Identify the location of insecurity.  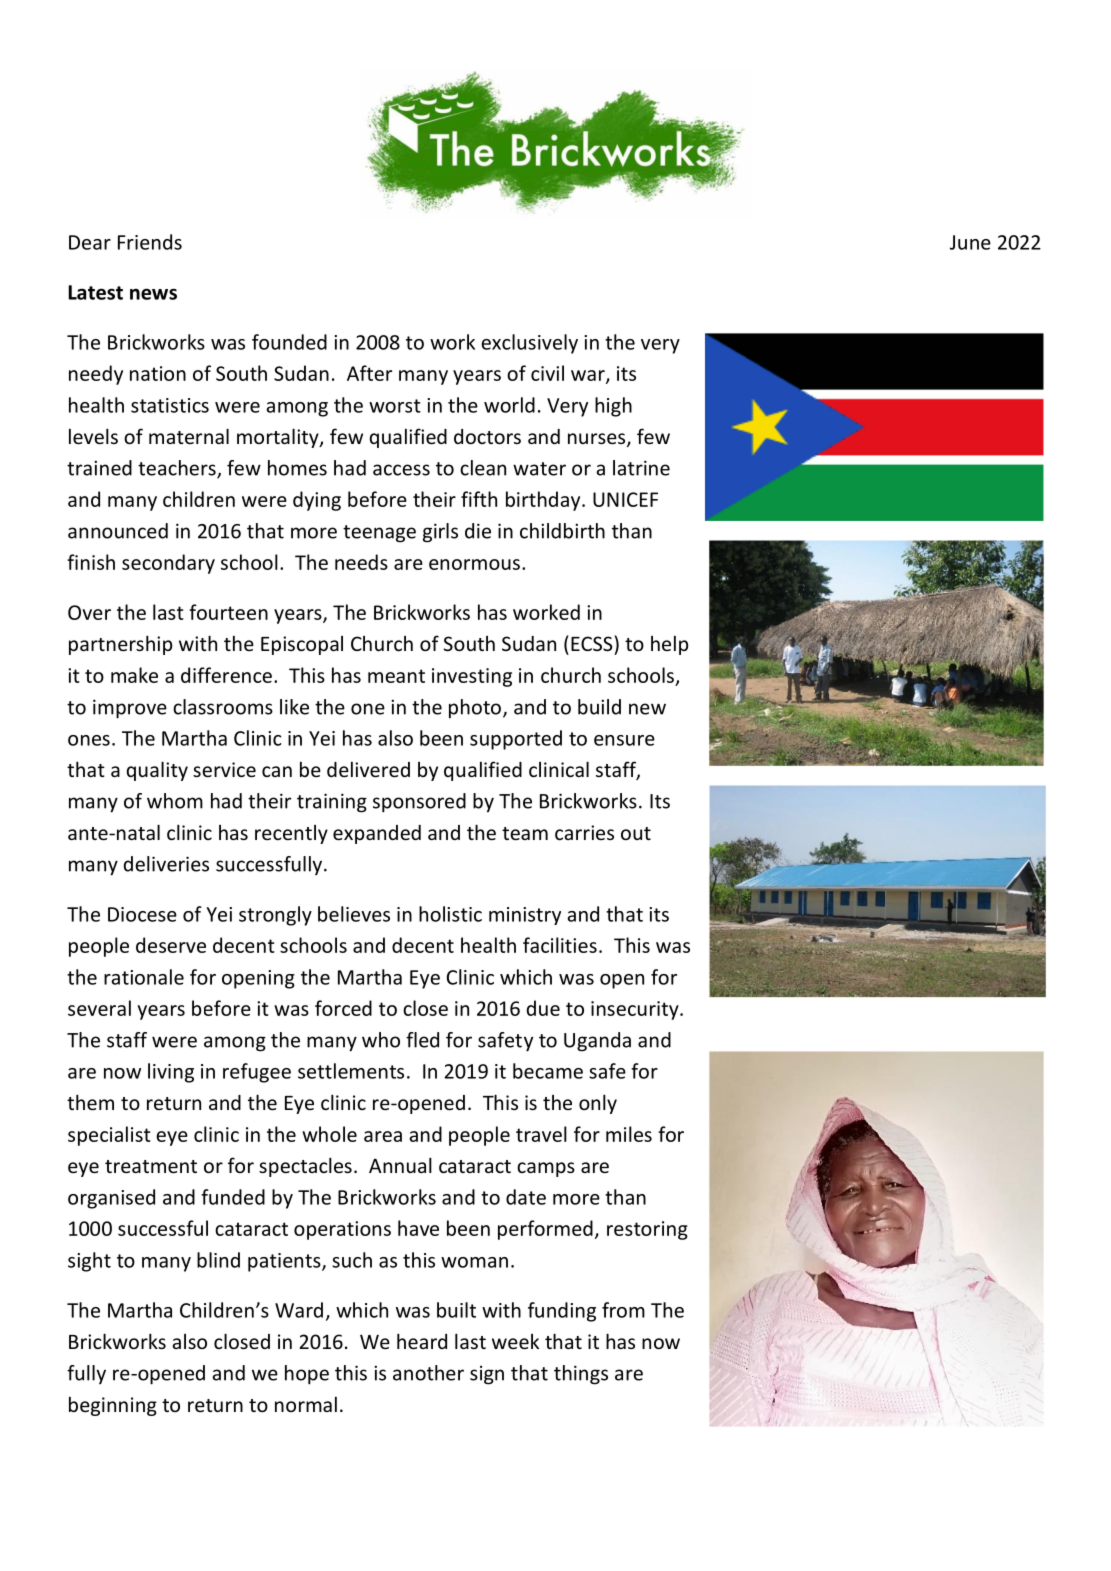
(636, 1010).
